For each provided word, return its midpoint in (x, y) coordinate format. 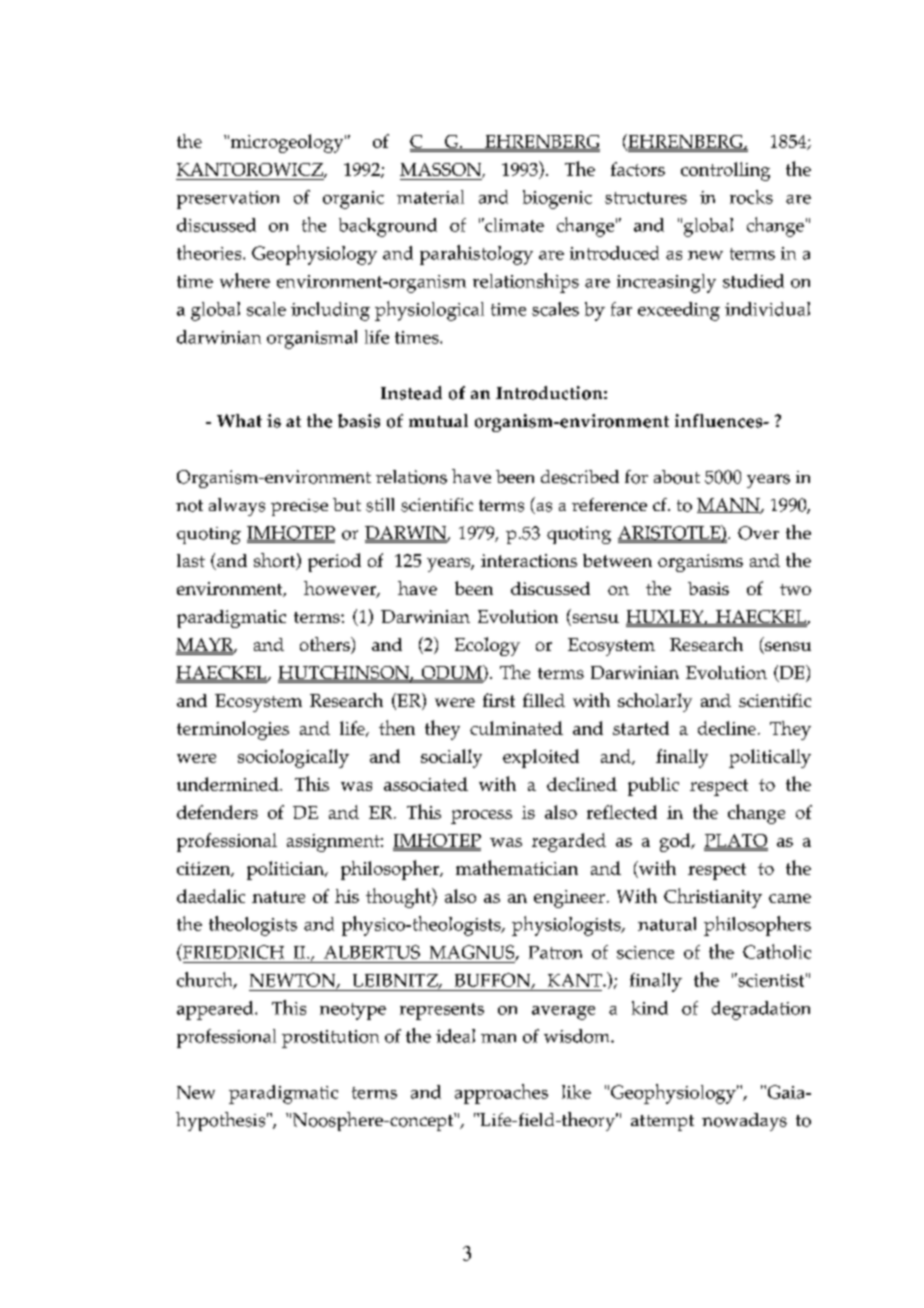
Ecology (487, 646)
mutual (438, 420)
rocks (751, 197)
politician (287, 870)
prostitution (330, 1039)
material (430, 197)
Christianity (713, 898)
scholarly (655, 702)
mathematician (517, 867)
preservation (228, 200)
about (677, 477)
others (326, 645)
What (239, 420)
